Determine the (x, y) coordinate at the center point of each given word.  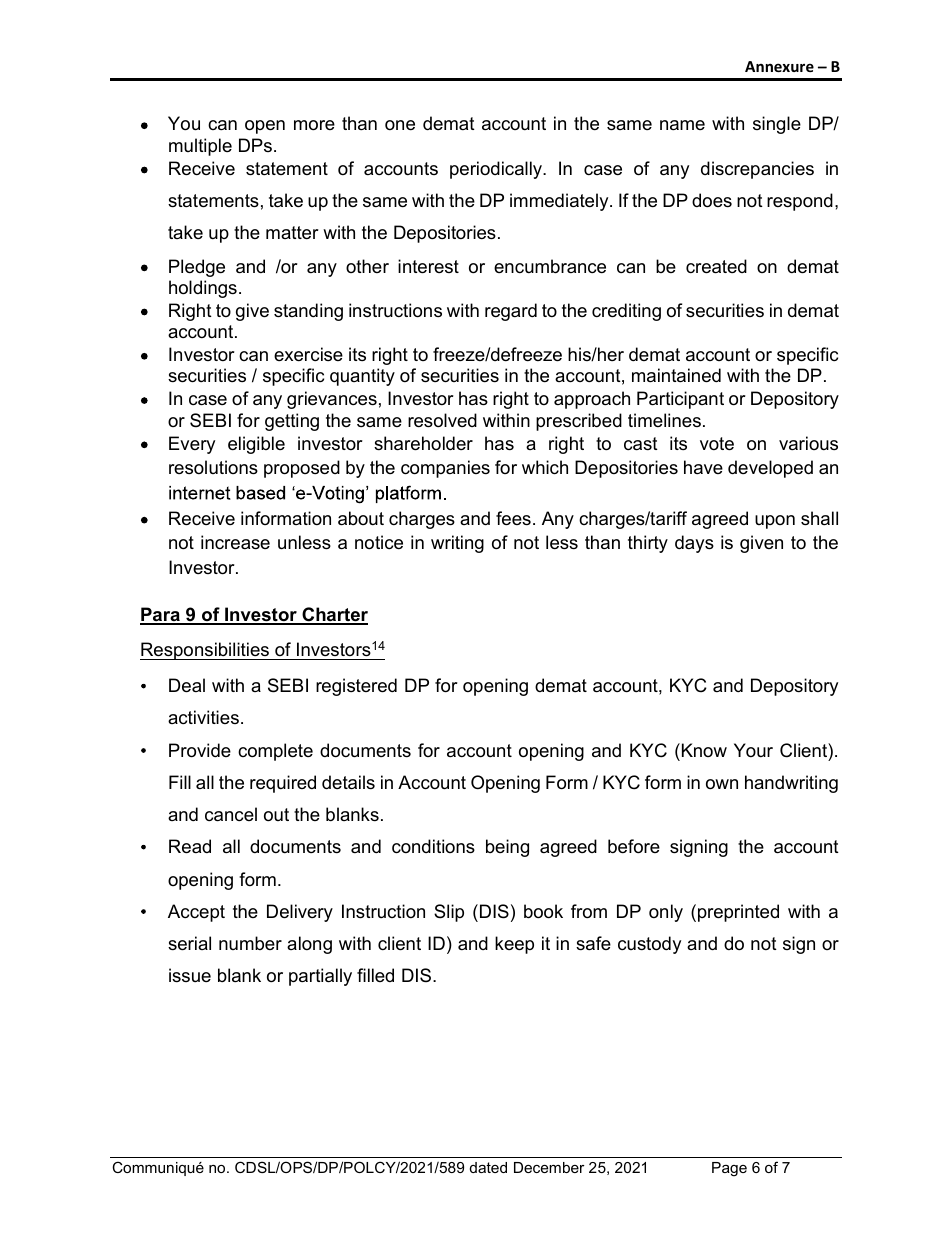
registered (356, 687)
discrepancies (757, 170)
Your (753, 750)
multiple (200, 147)
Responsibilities (205, 651)
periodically (497, 170)
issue (190, 975)
